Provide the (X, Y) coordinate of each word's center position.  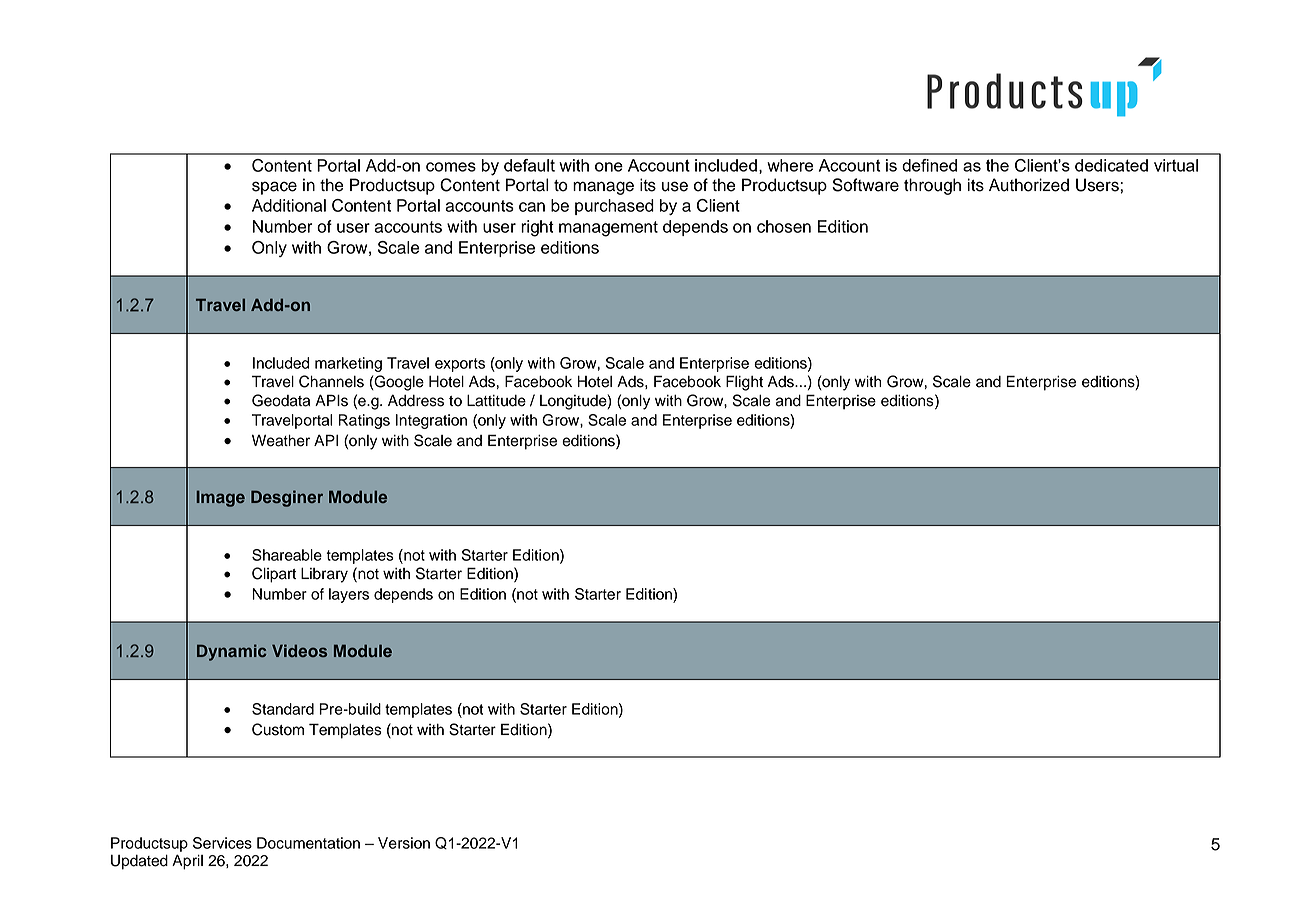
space (274, 188)
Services (222, 843)
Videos (299, 650)
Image (221, 498)
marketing (348, 364)
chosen (784, 226)
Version (404, 843)
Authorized (1029, 185)
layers (349, 595)
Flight (744, 383)
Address (416, 400)
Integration (431, 421)
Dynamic (232, 652)
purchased (614, 207)
